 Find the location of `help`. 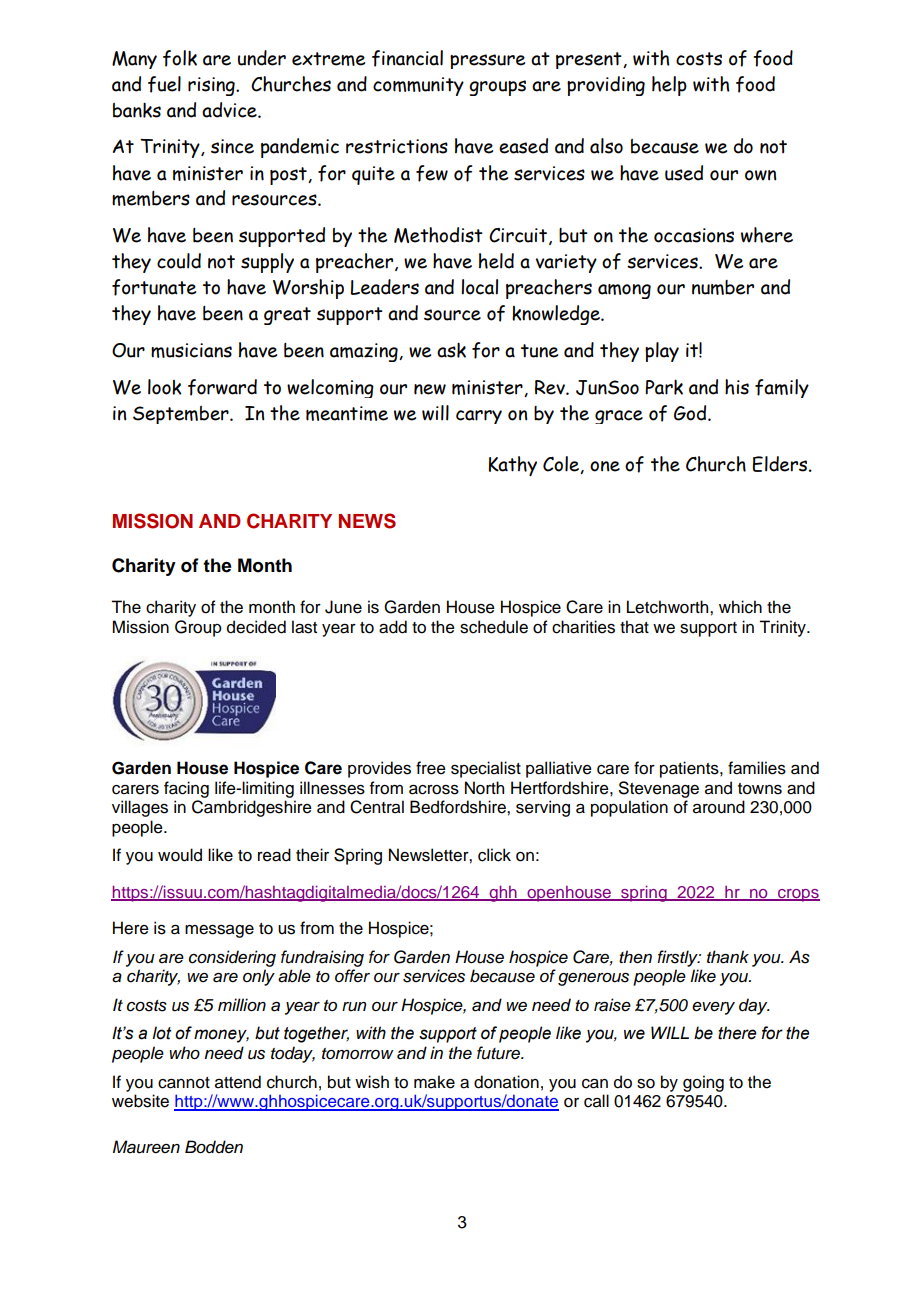

help is located at coordinates (669, 86).
